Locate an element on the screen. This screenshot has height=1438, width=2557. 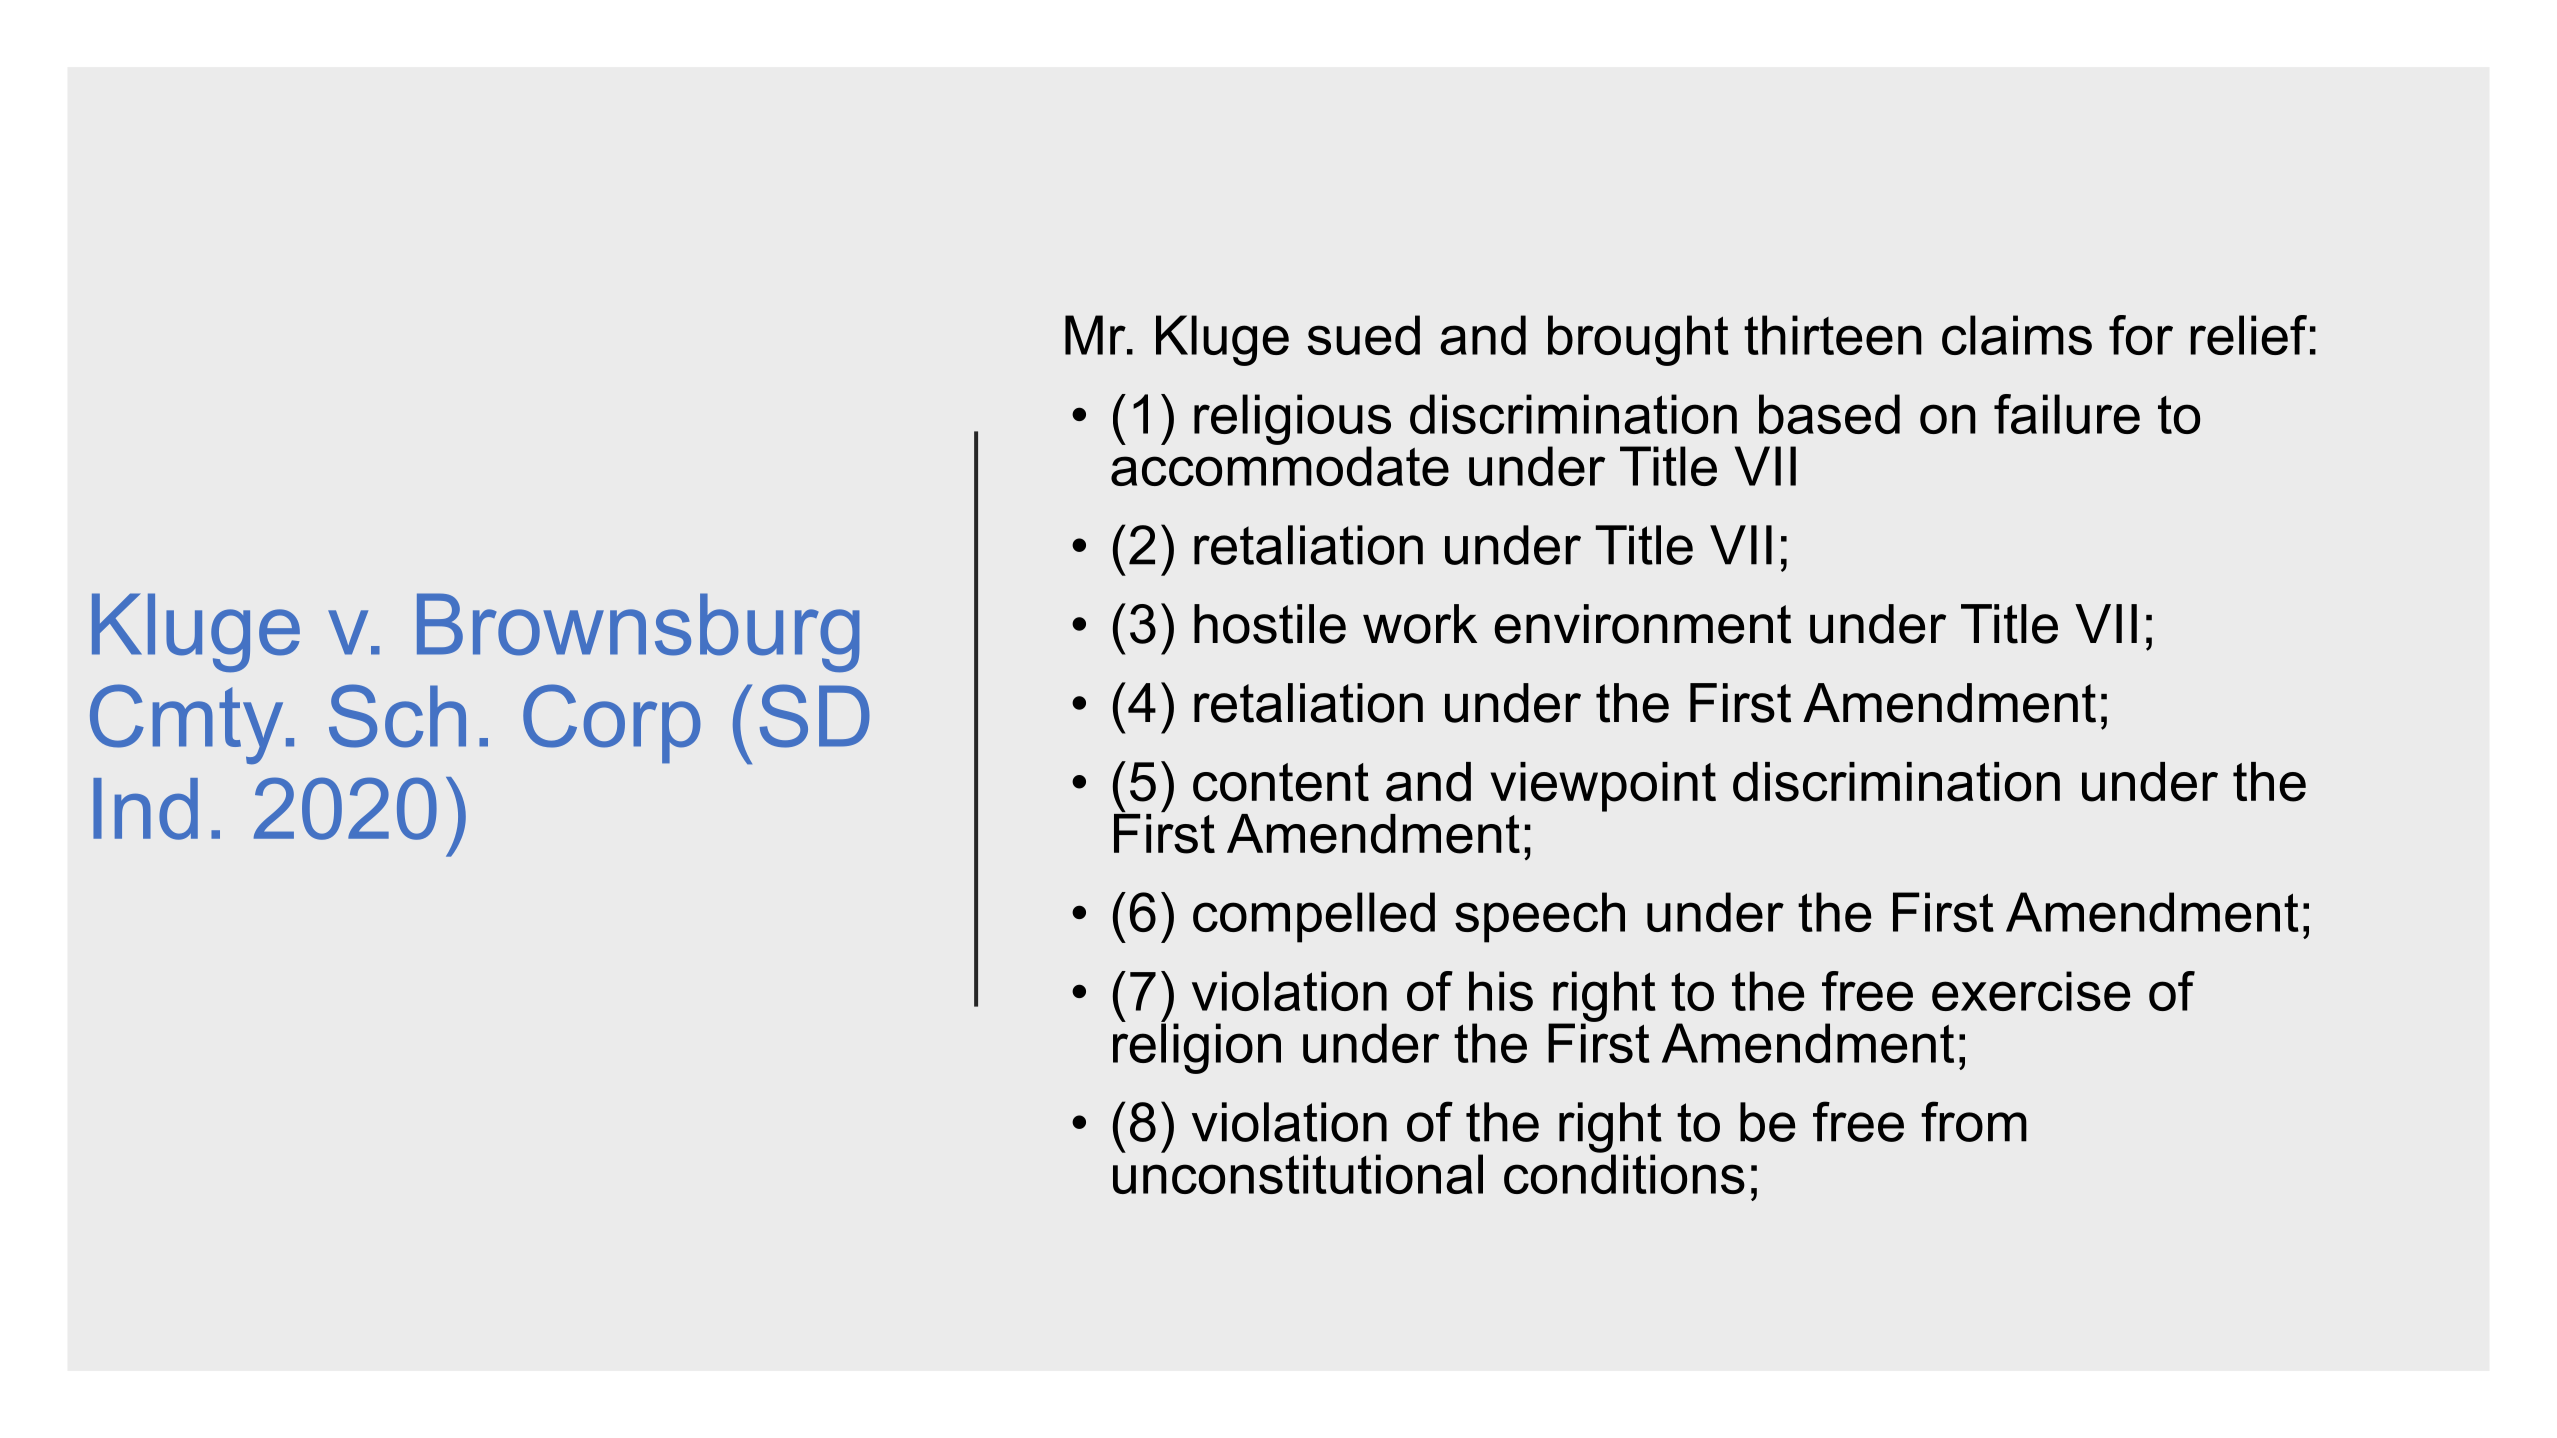
speech is located at coordinates (1540, 917).
